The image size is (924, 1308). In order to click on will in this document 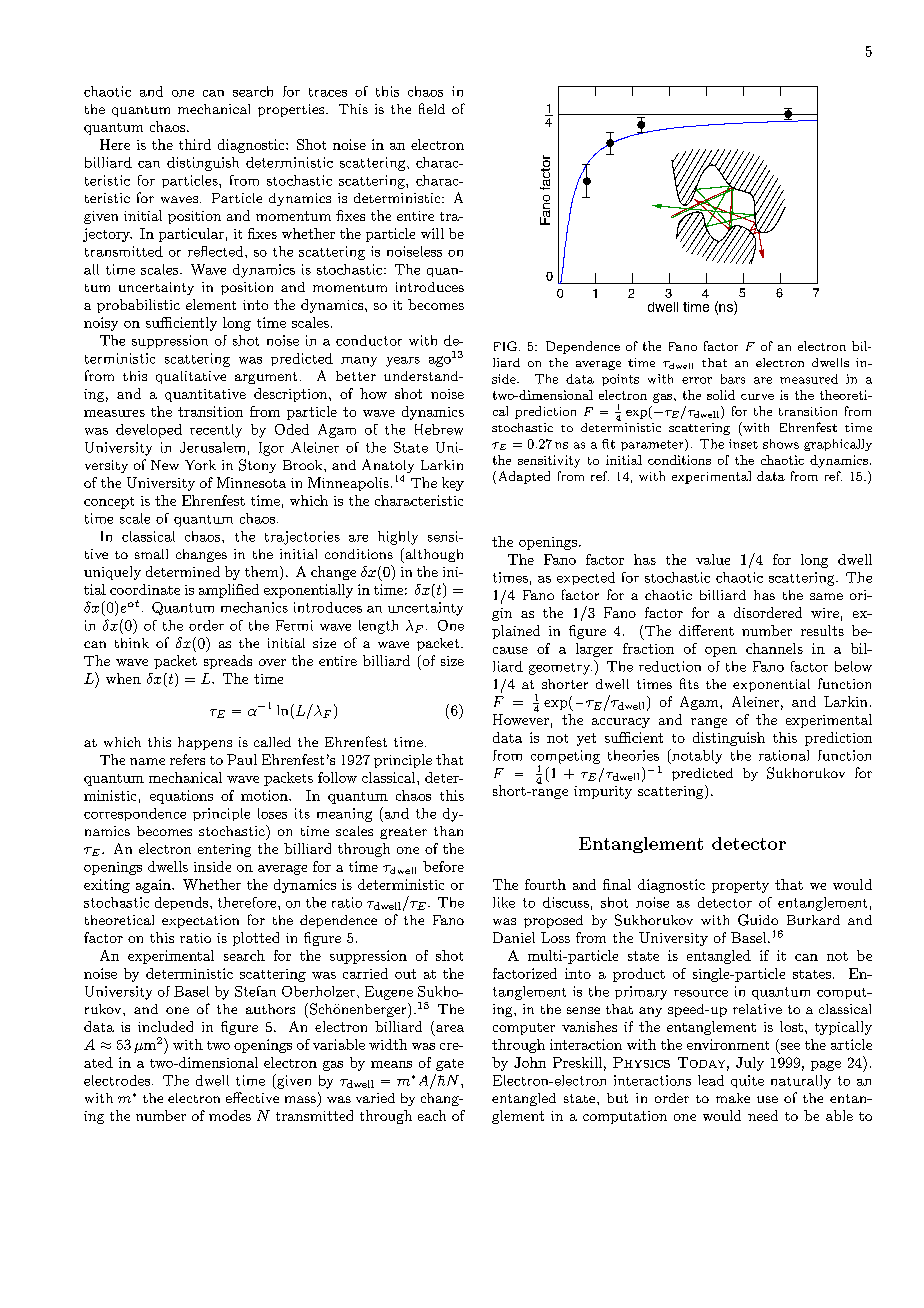, I will do `click(432, 233)`.
